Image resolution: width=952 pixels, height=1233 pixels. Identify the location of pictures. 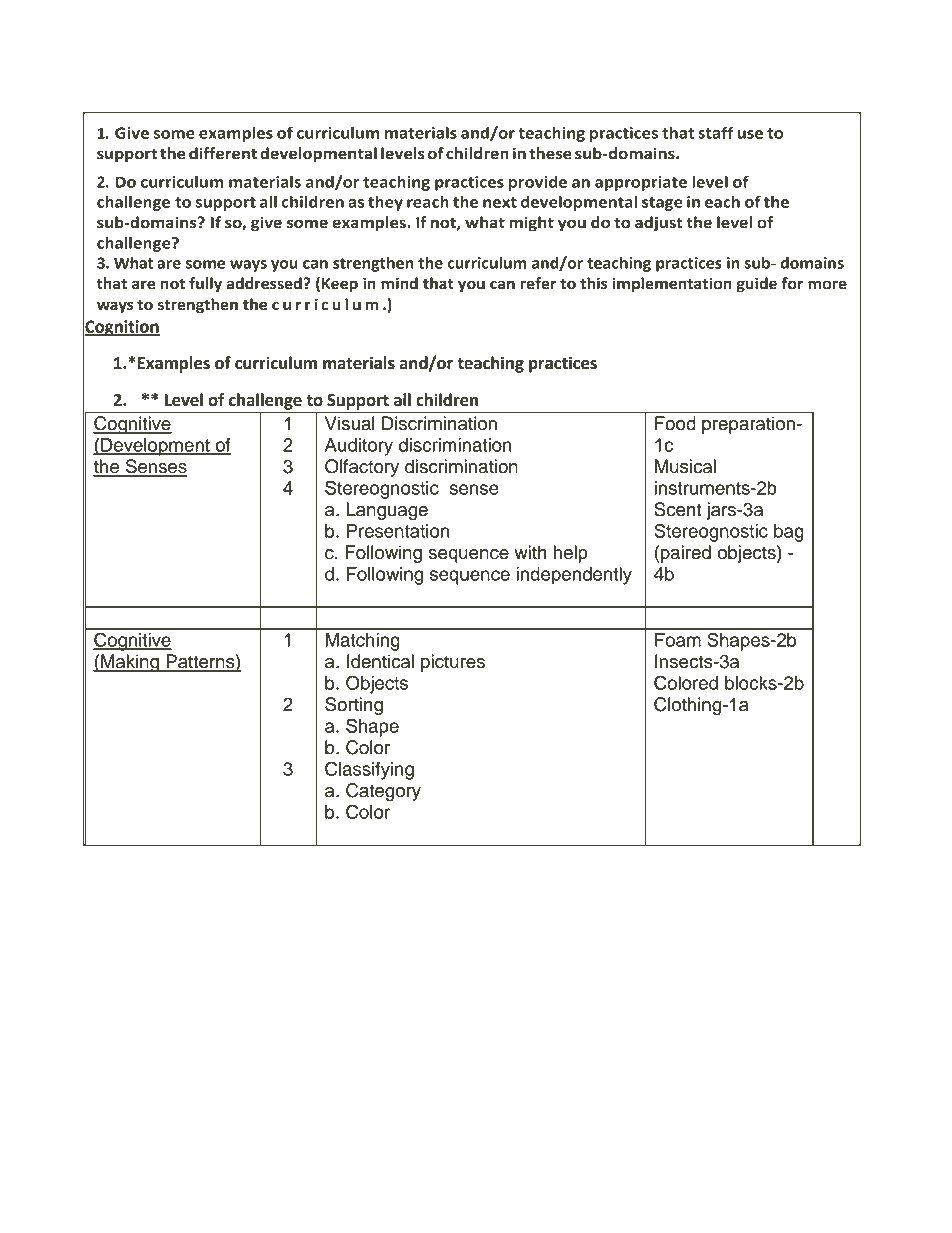
(453, 663).
